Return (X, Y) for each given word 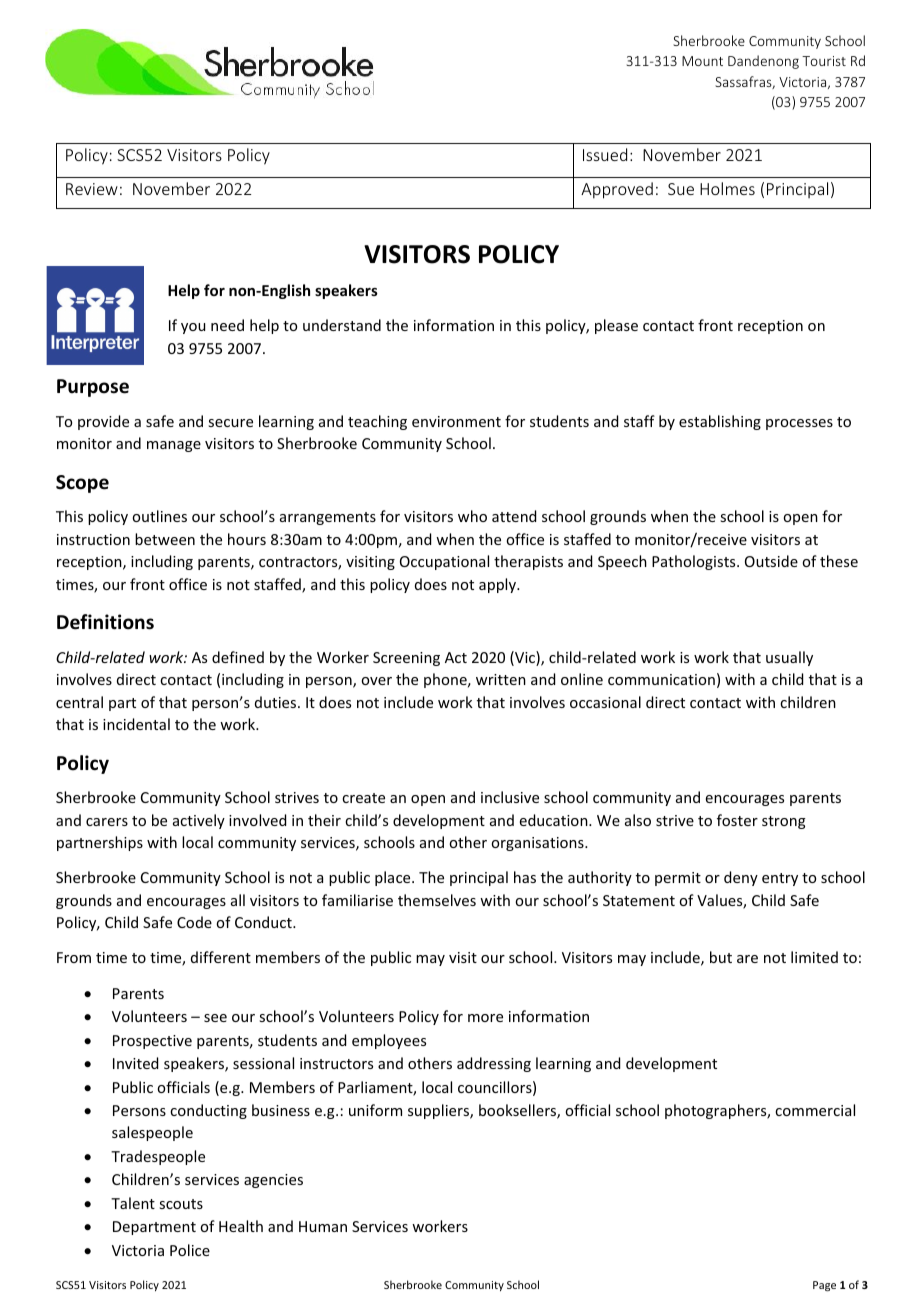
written (501, 679)
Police (190, 1250)
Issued (605, 154)
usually (789, 658)
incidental (136, 724)
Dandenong (763, 62)
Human (323, 1226)
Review (92, 189)
